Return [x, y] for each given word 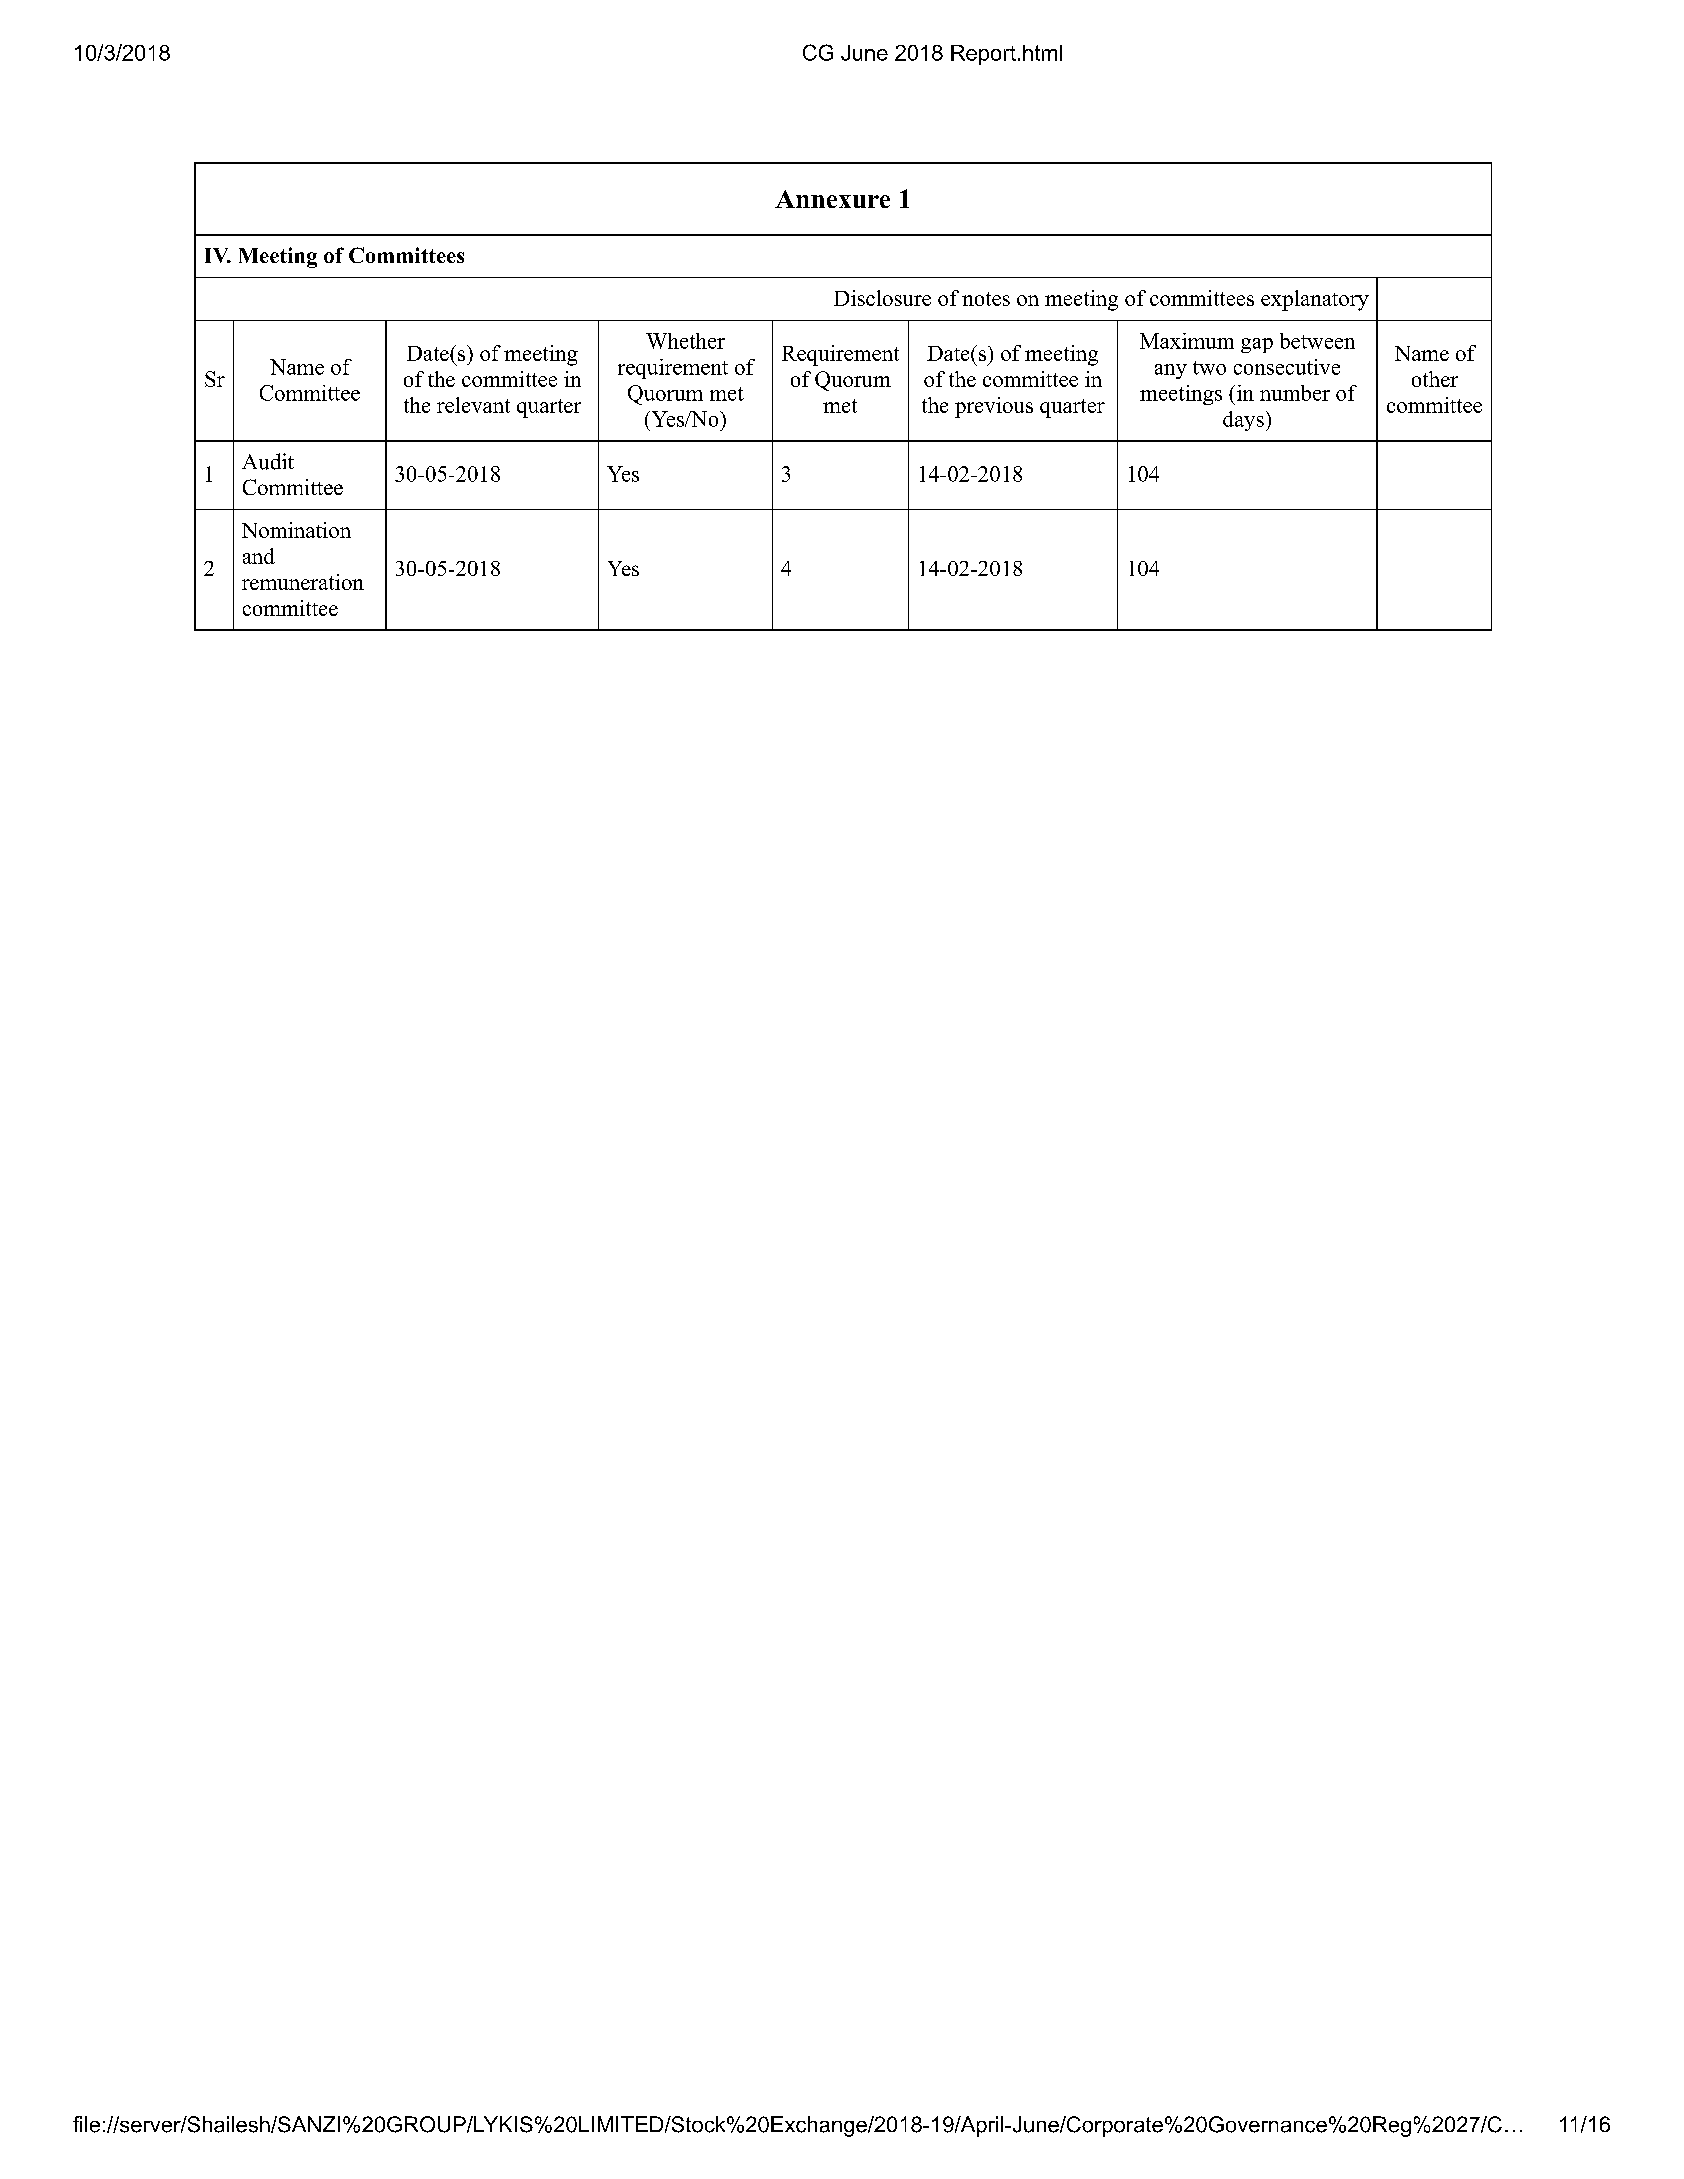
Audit [268, 461]
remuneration [303, 582]
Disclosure [882, 298]
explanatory [1315, 300]
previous [994, 407]
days [1243, 421]
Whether [685, 341]
